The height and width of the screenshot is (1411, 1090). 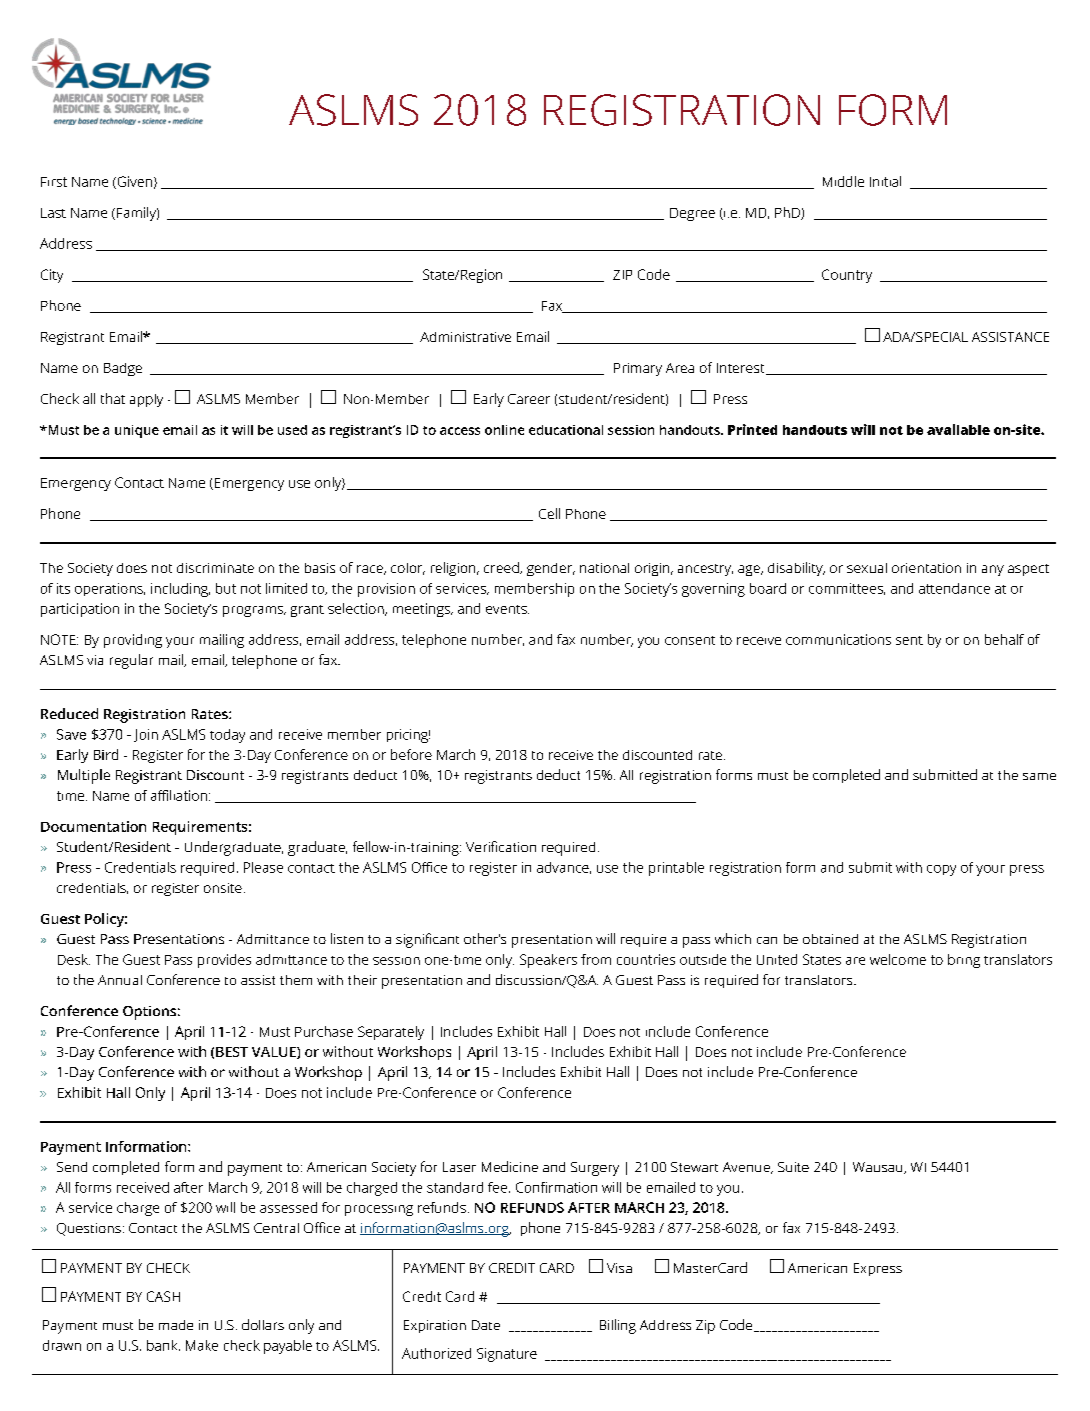 I want to click on Degree, so click(x=692, y=214).
